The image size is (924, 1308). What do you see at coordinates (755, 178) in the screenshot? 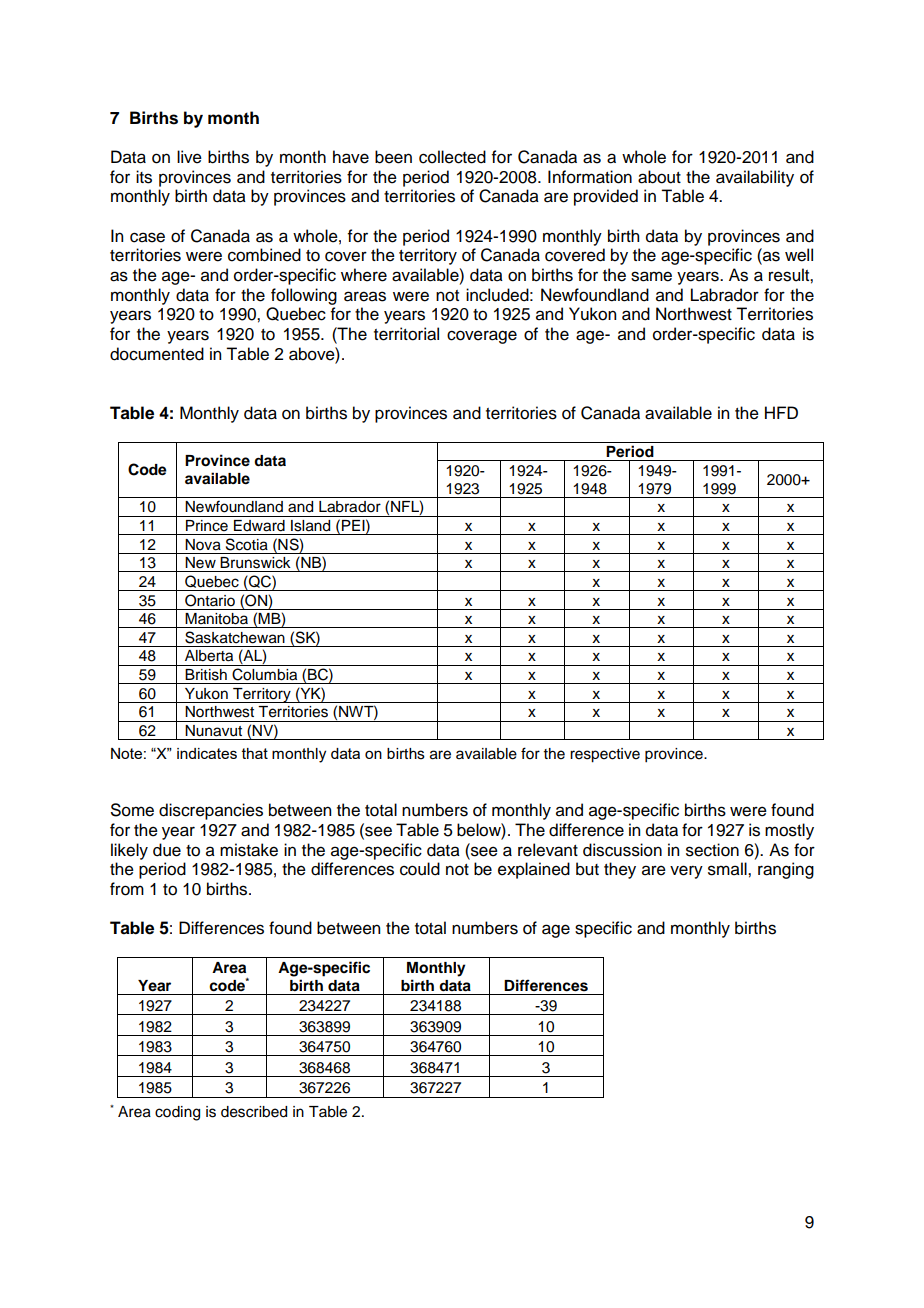
I see `availability` at bounding box center [755, 178].
